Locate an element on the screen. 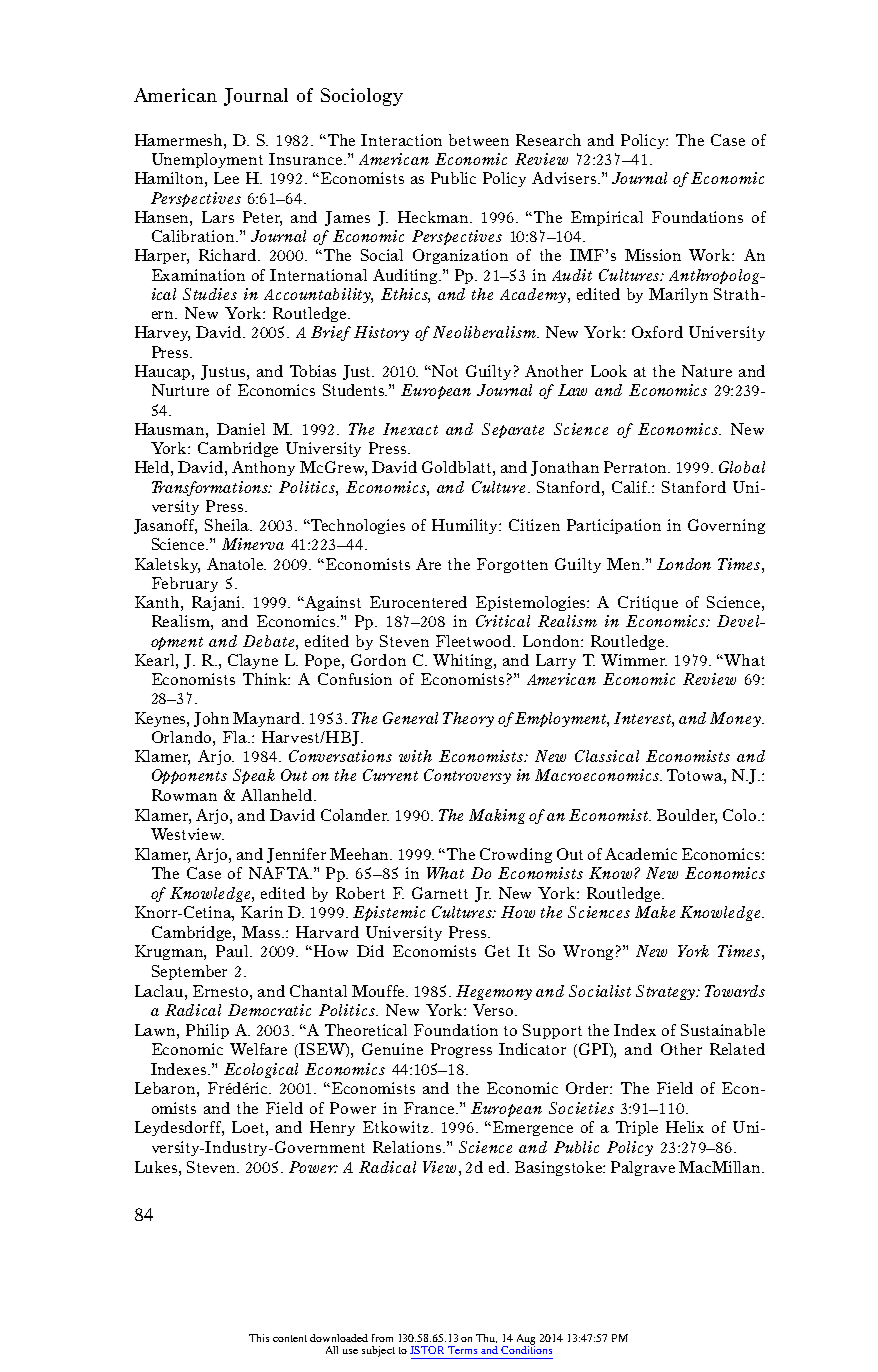  Money is located at coordinates (736, 719).
